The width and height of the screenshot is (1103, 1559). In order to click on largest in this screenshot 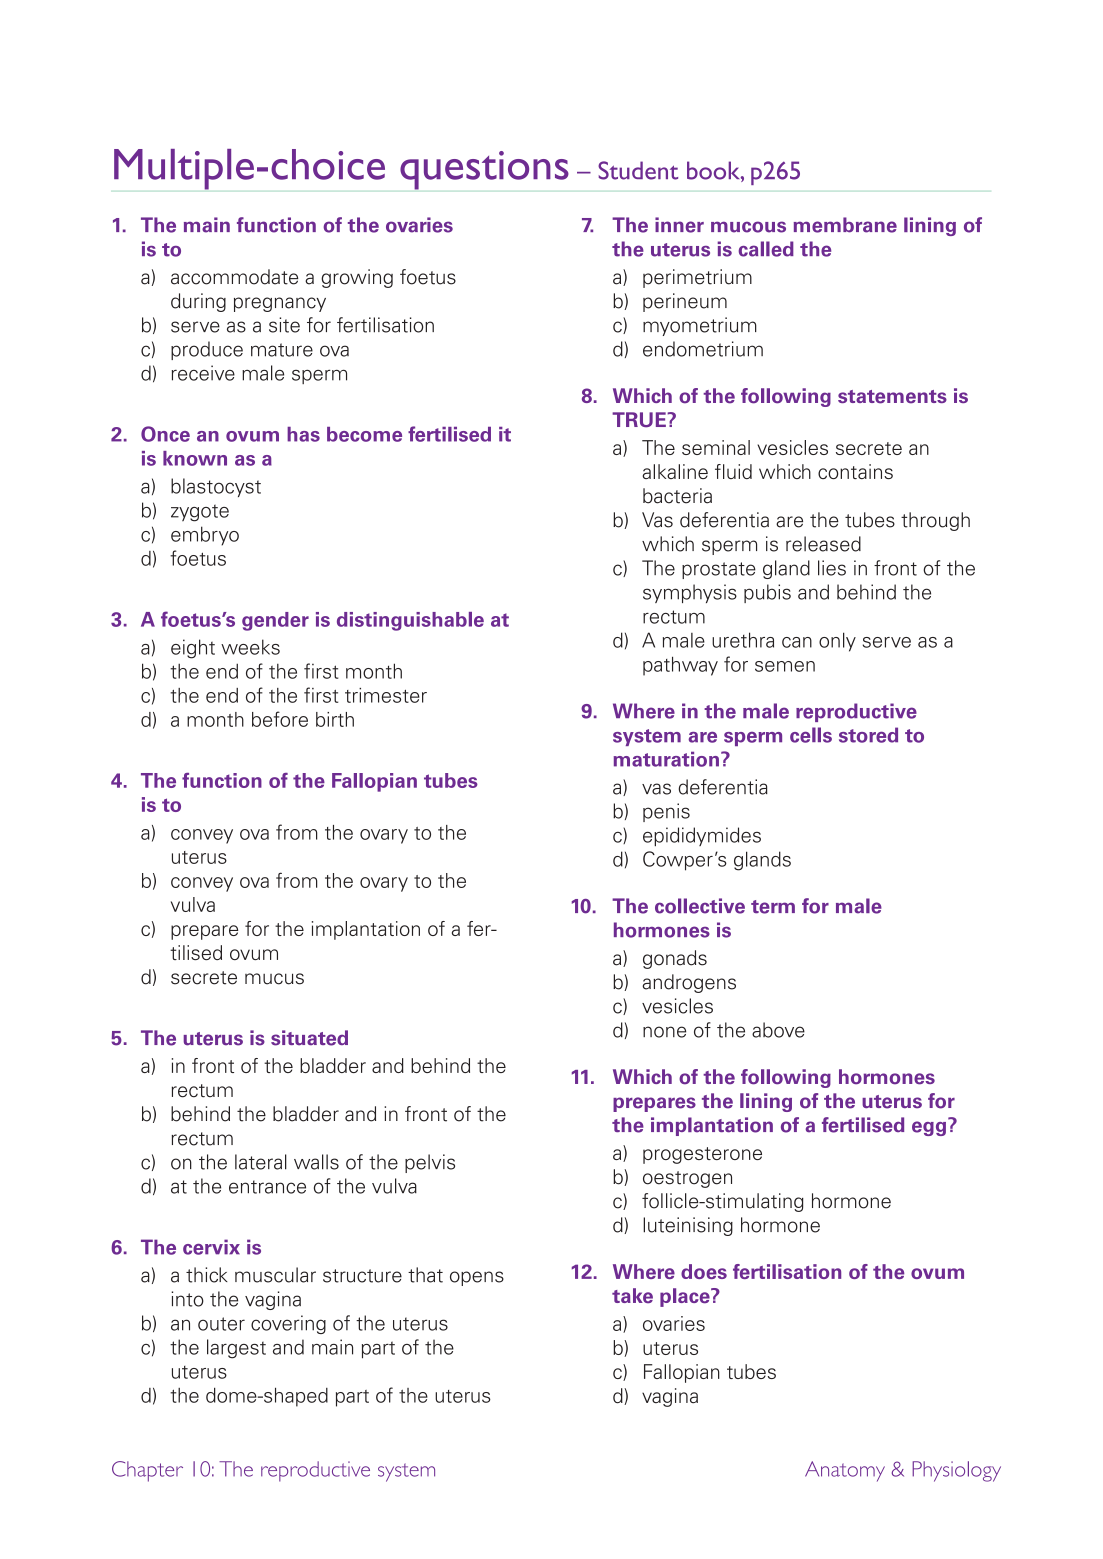, I will do `click(236, 1349)`.
